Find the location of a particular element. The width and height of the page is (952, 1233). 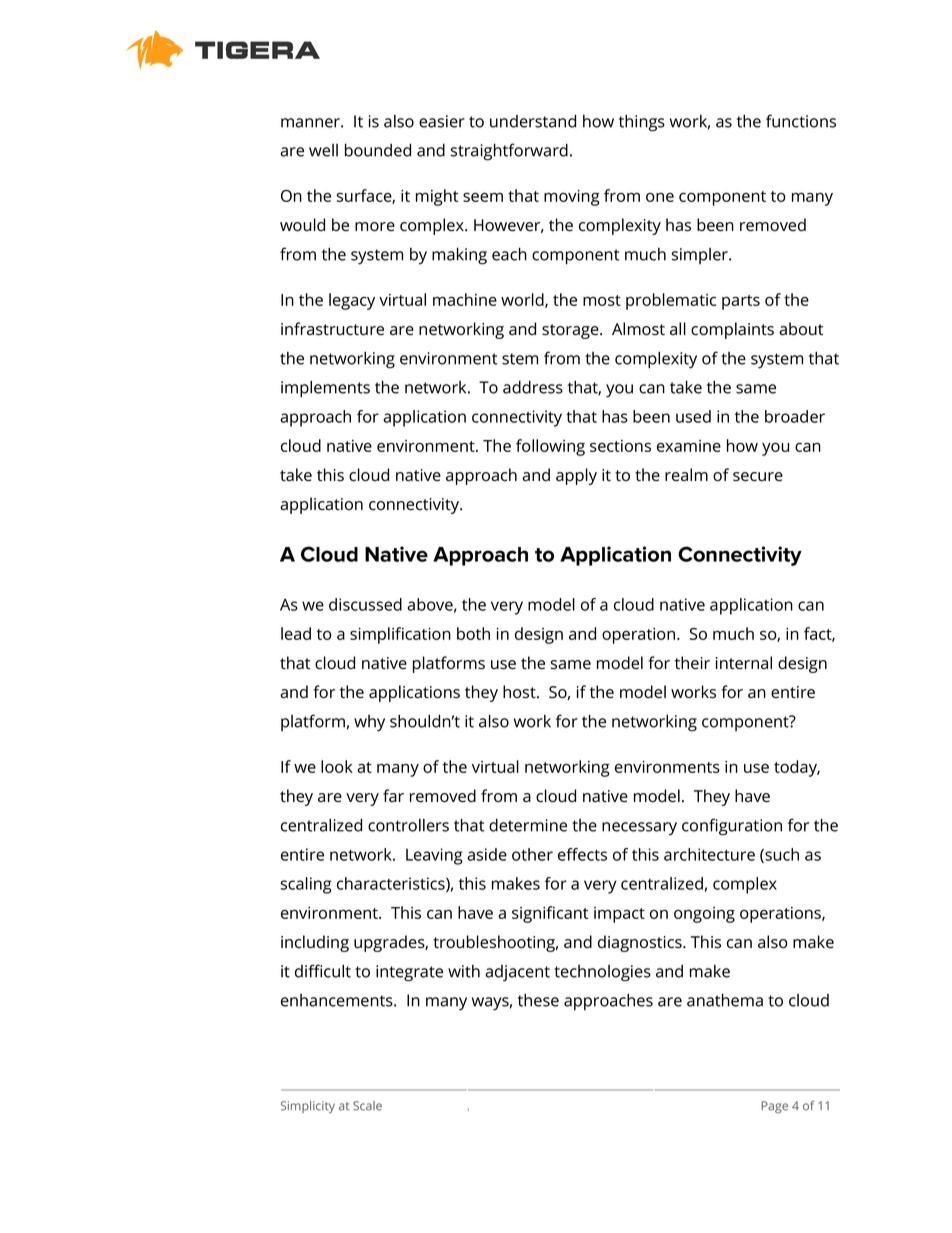

internal is located at coordinates (744, 663).
